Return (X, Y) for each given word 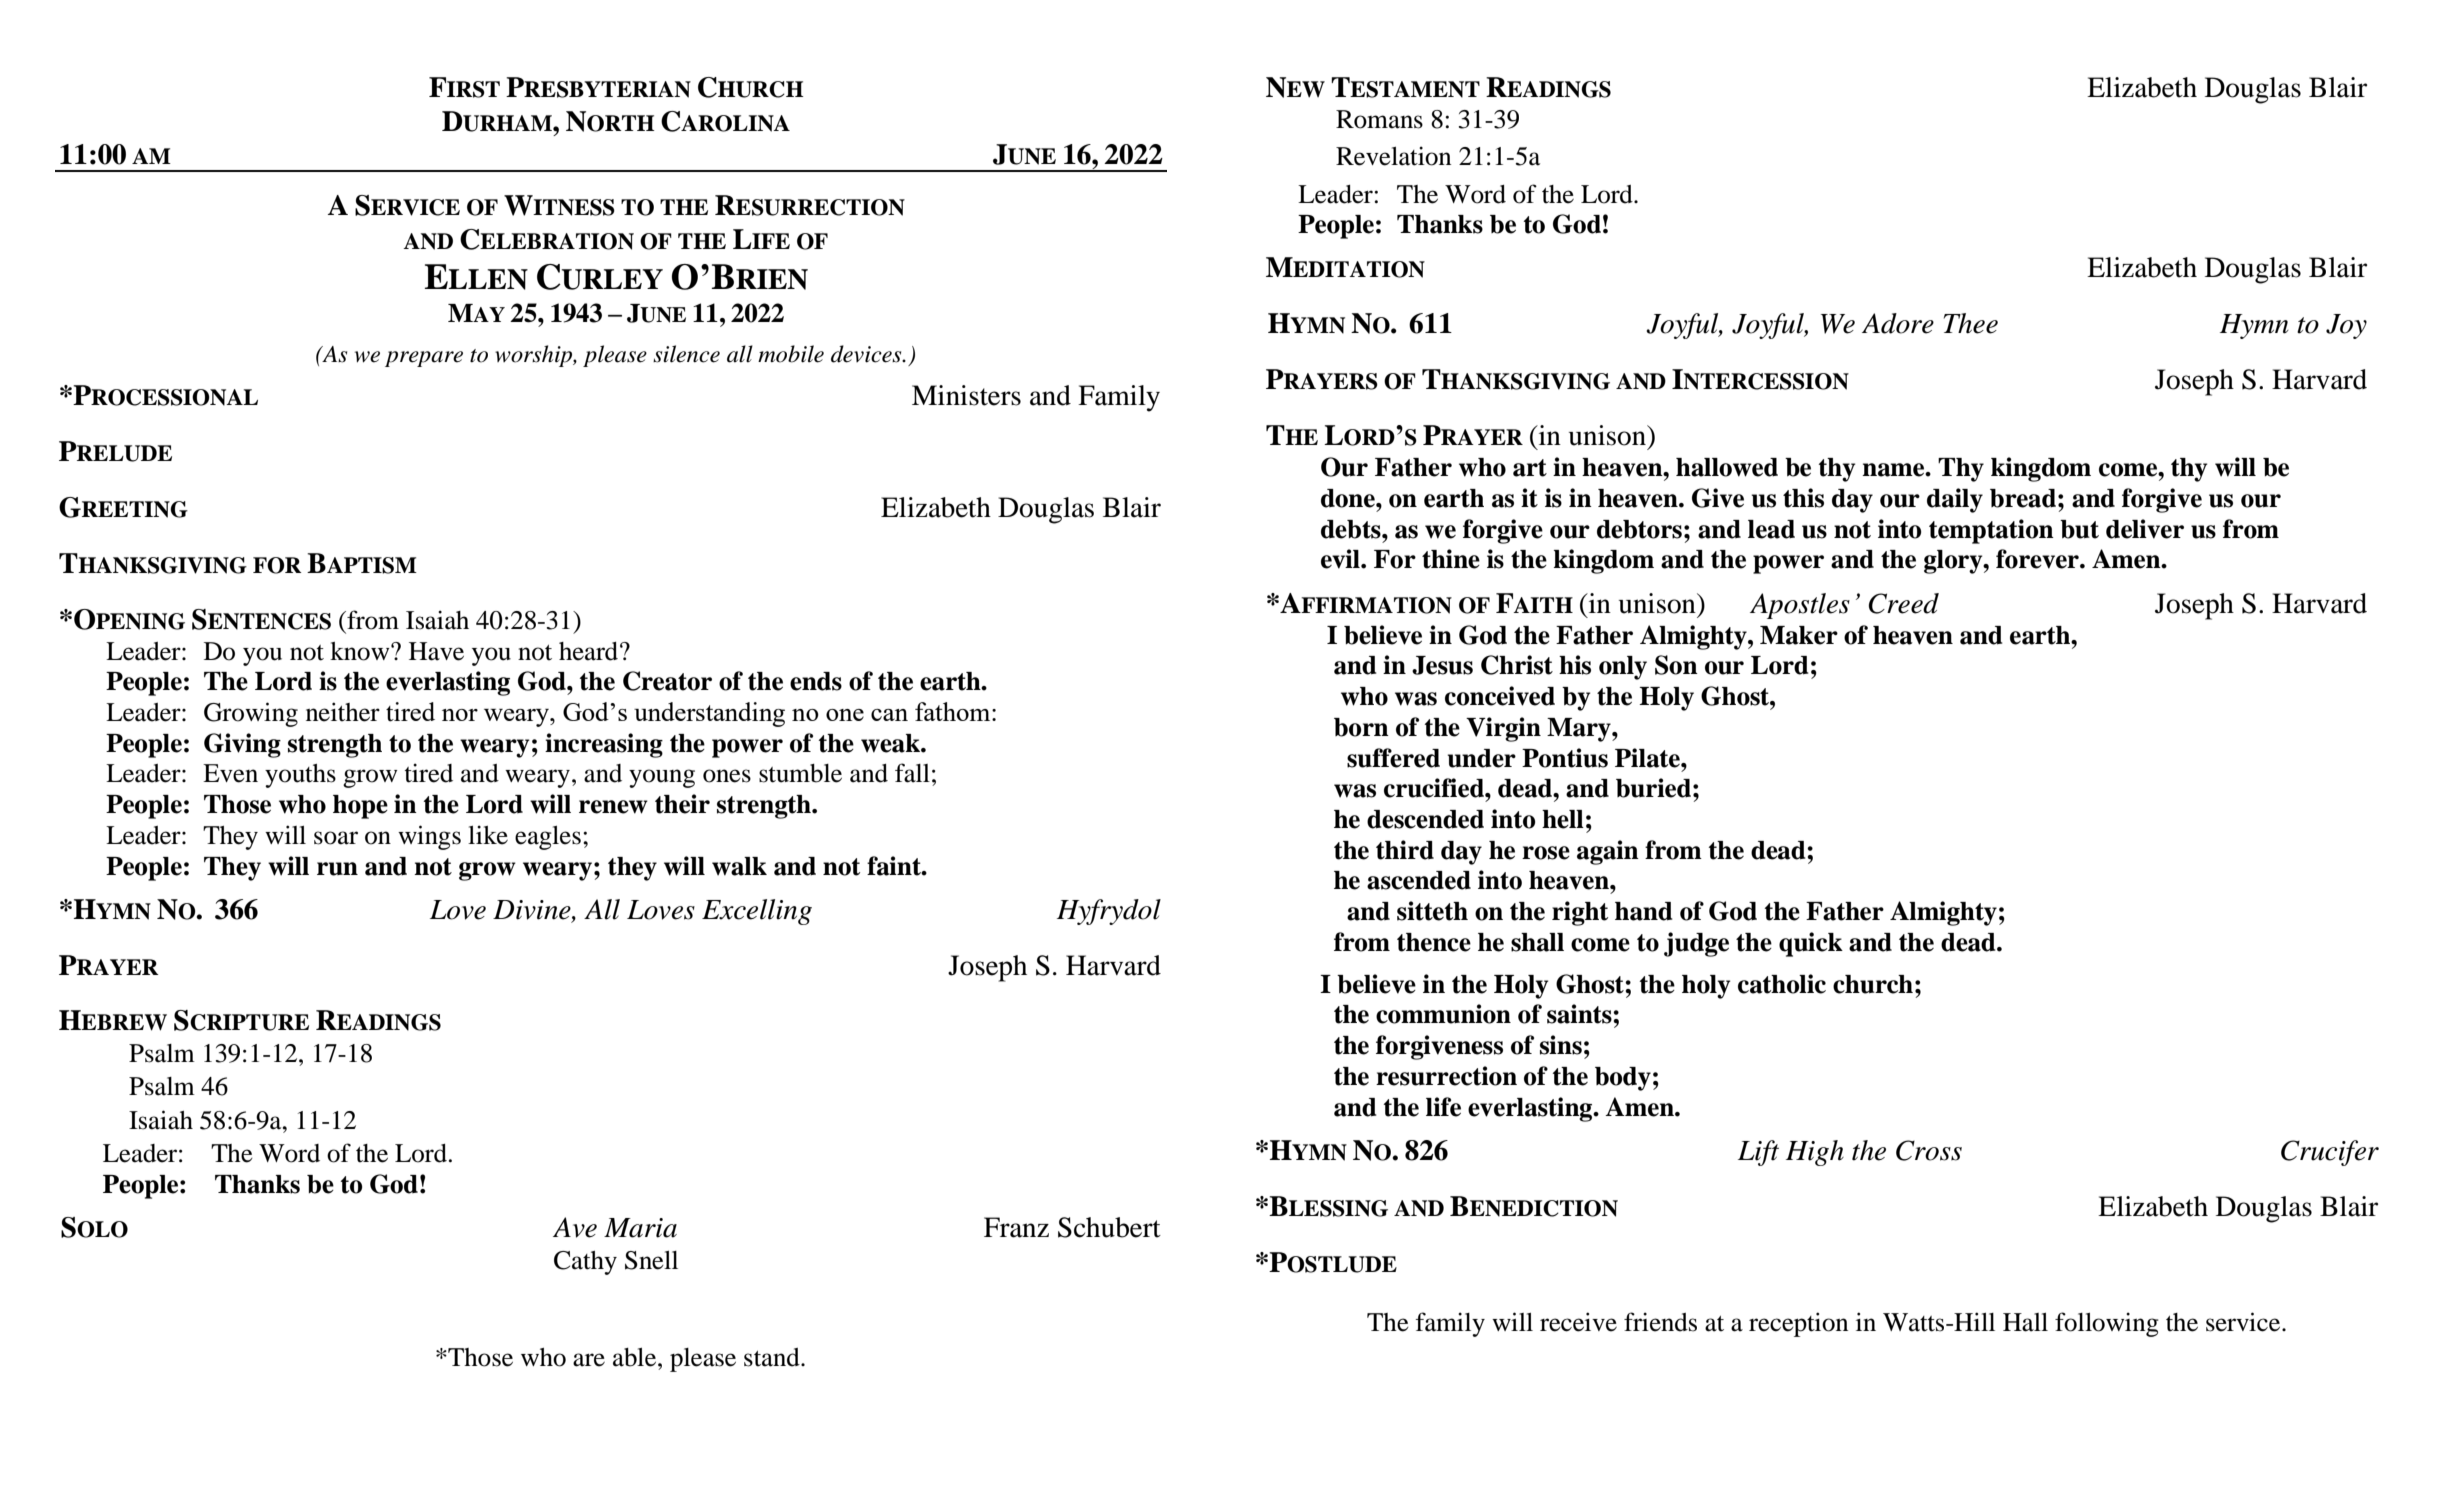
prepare (424, 359)
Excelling (757, 912)
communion (1443, 1014)
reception (1798, 1324)
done (1349, 498)
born (1361, 727)
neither (343, 712)
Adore (1898, 323)
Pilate (1648, 758)
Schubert (1109, 1227)
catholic (1782, 984)
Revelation (1393, 156)
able (636, 1357)
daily (1955, 500)
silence (686, 354)
